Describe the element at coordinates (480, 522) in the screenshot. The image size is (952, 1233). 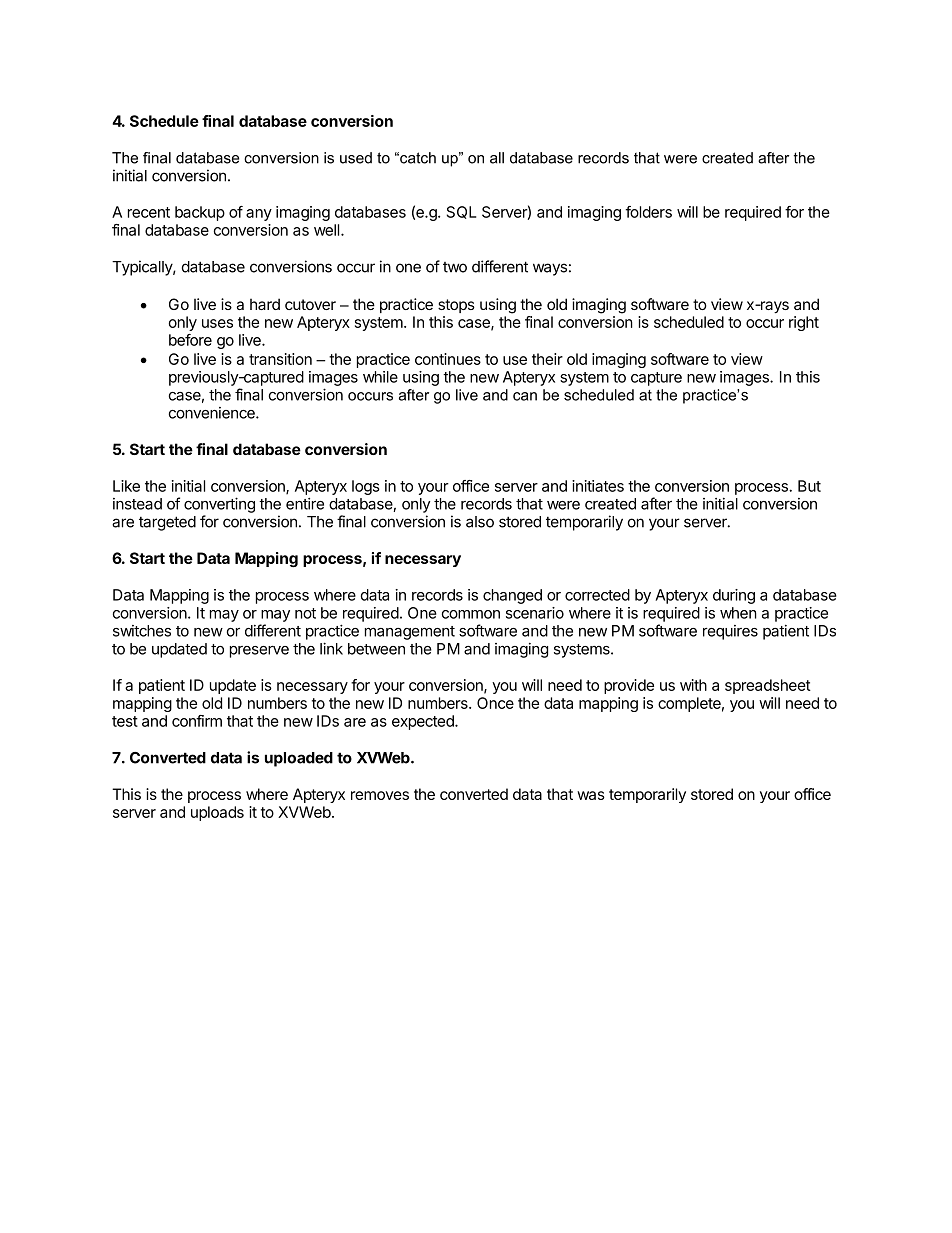
I see `also` at that location.
